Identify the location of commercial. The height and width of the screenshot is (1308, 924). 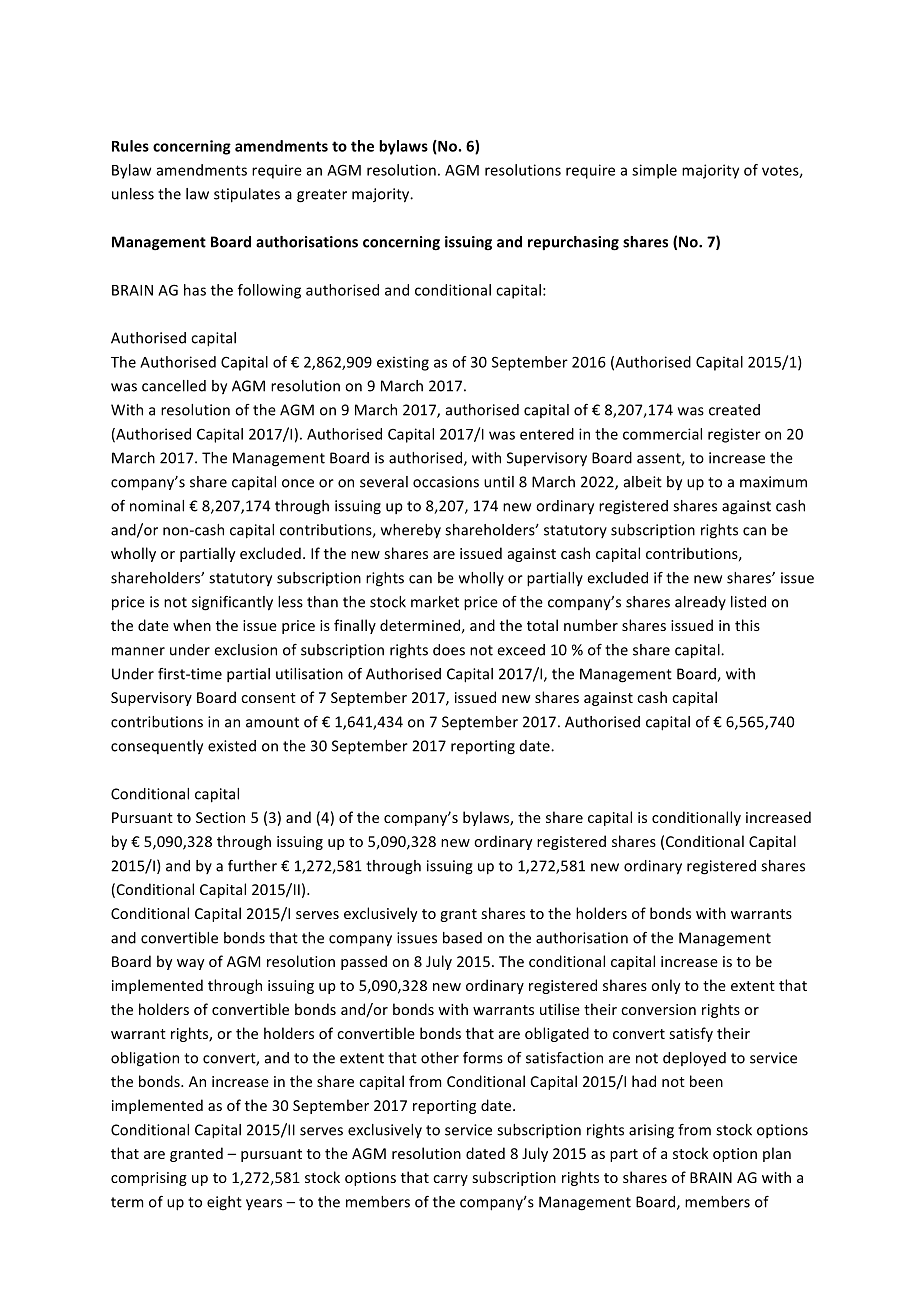
(662, 434).
